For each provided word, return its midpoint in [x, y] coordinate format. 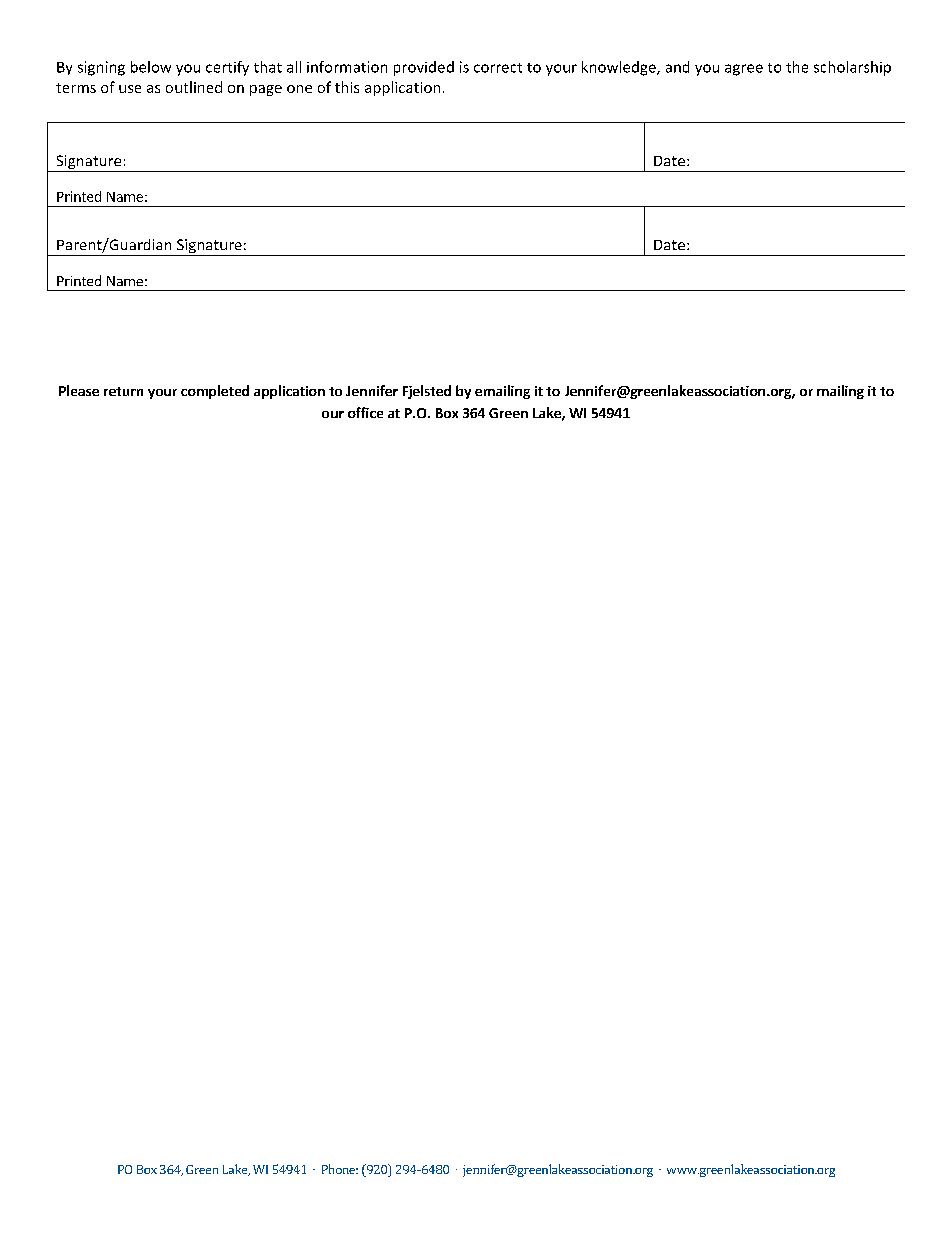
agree [744, 70]
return [123, 391]
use [130, 89]
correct [498, 68]
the [797, 67]
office [365, 412]
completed [215, 392]
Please [79, 390]
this [347, 87]
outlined [194, 87]
